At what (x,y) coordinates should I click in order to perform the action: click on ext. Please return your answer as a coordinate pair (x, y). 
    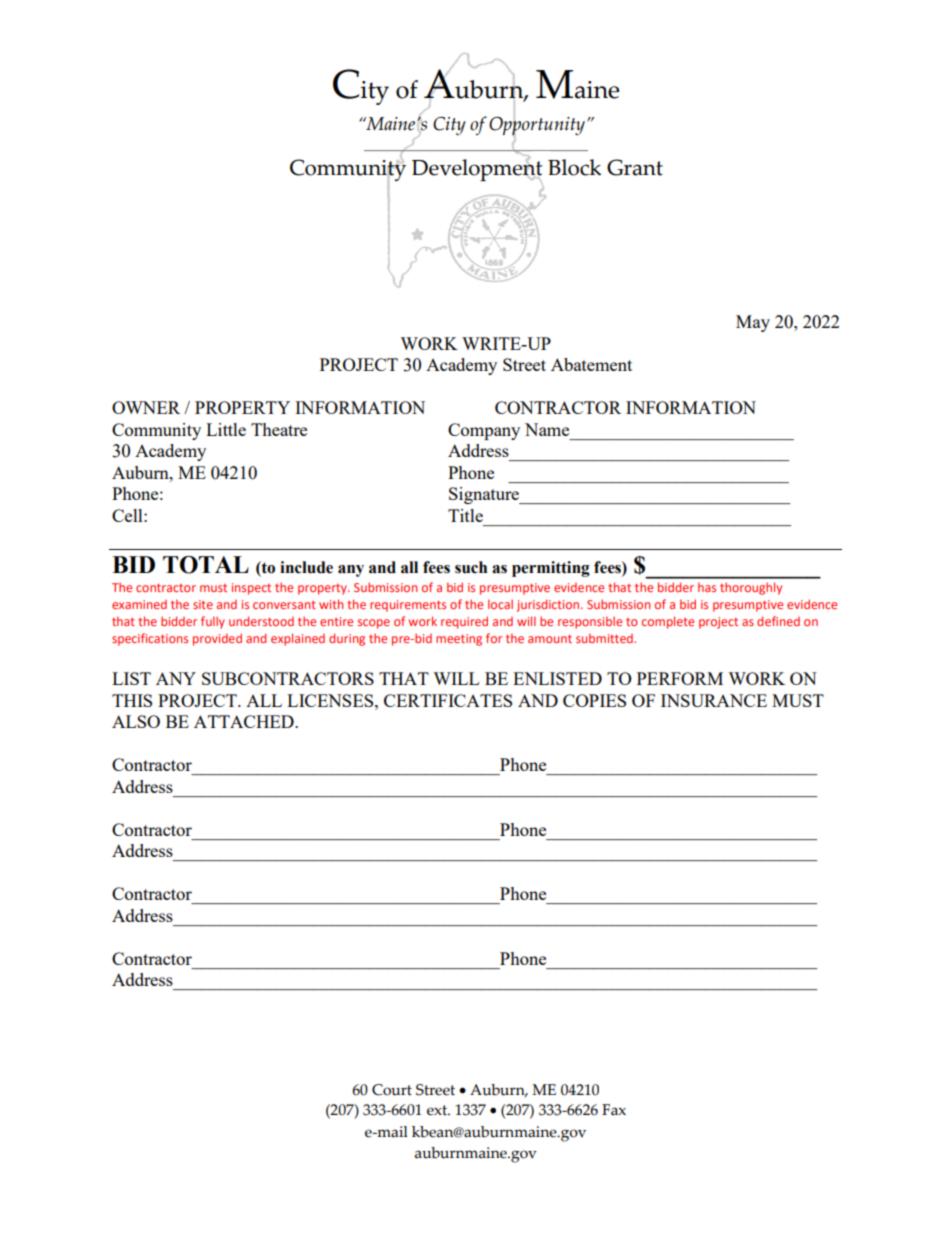
    Looking at the image, I should click on (438, 1110).
